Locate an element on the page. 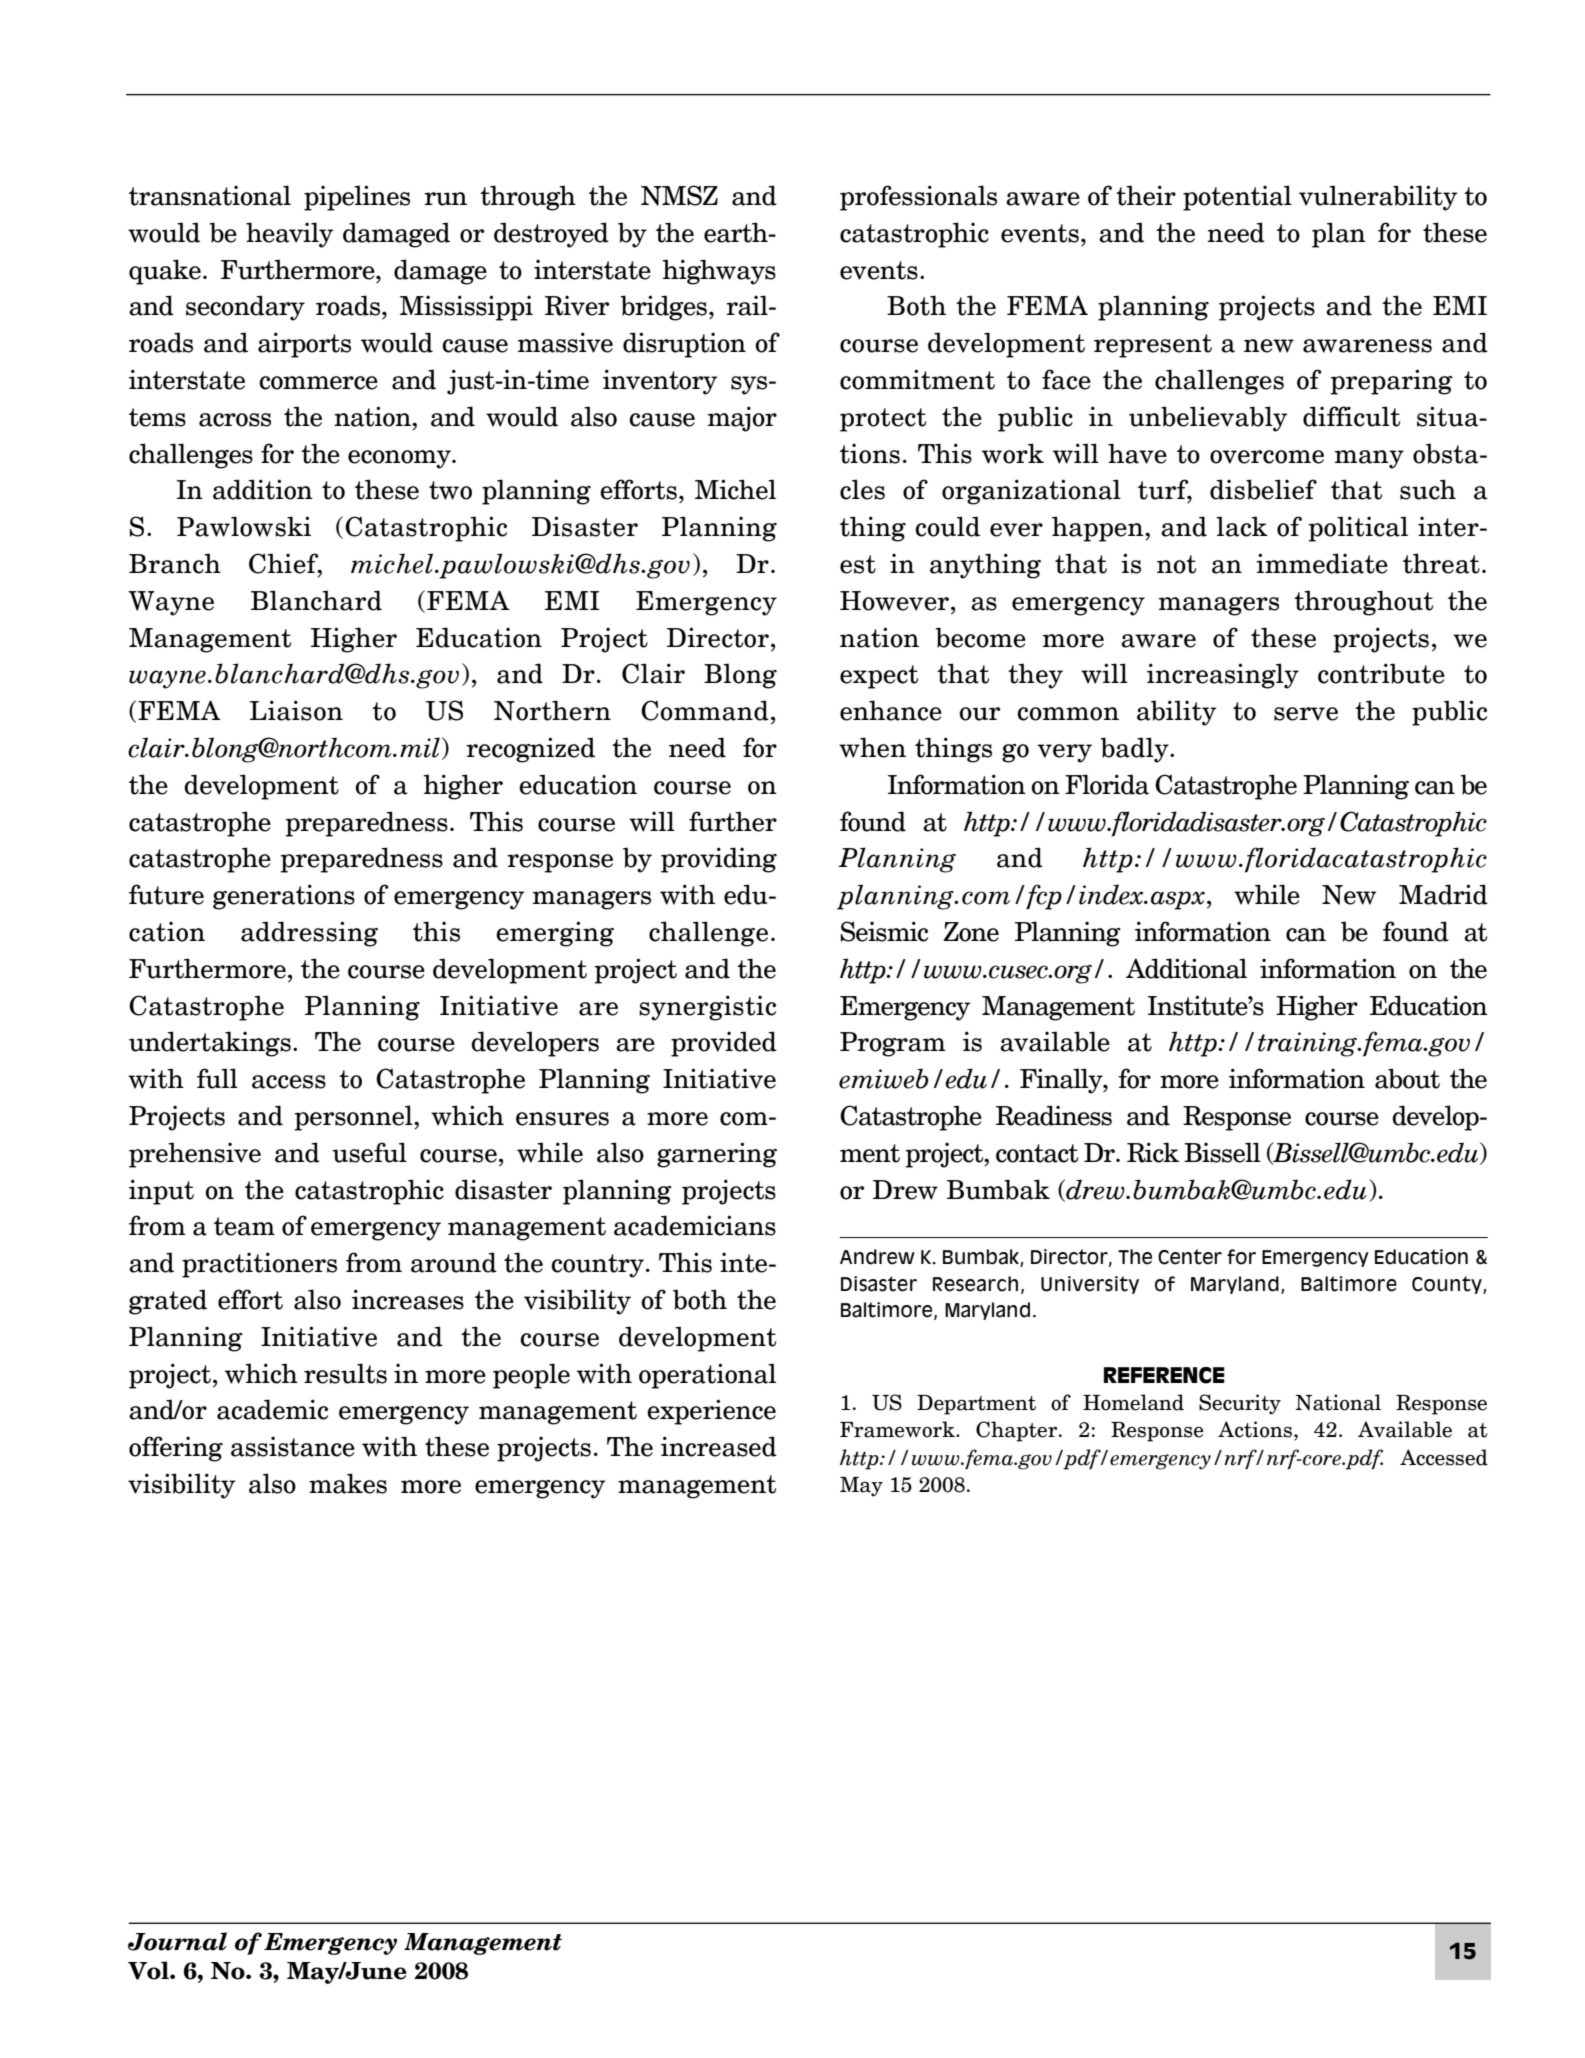  potential is located at coordinates (1237, 198).
